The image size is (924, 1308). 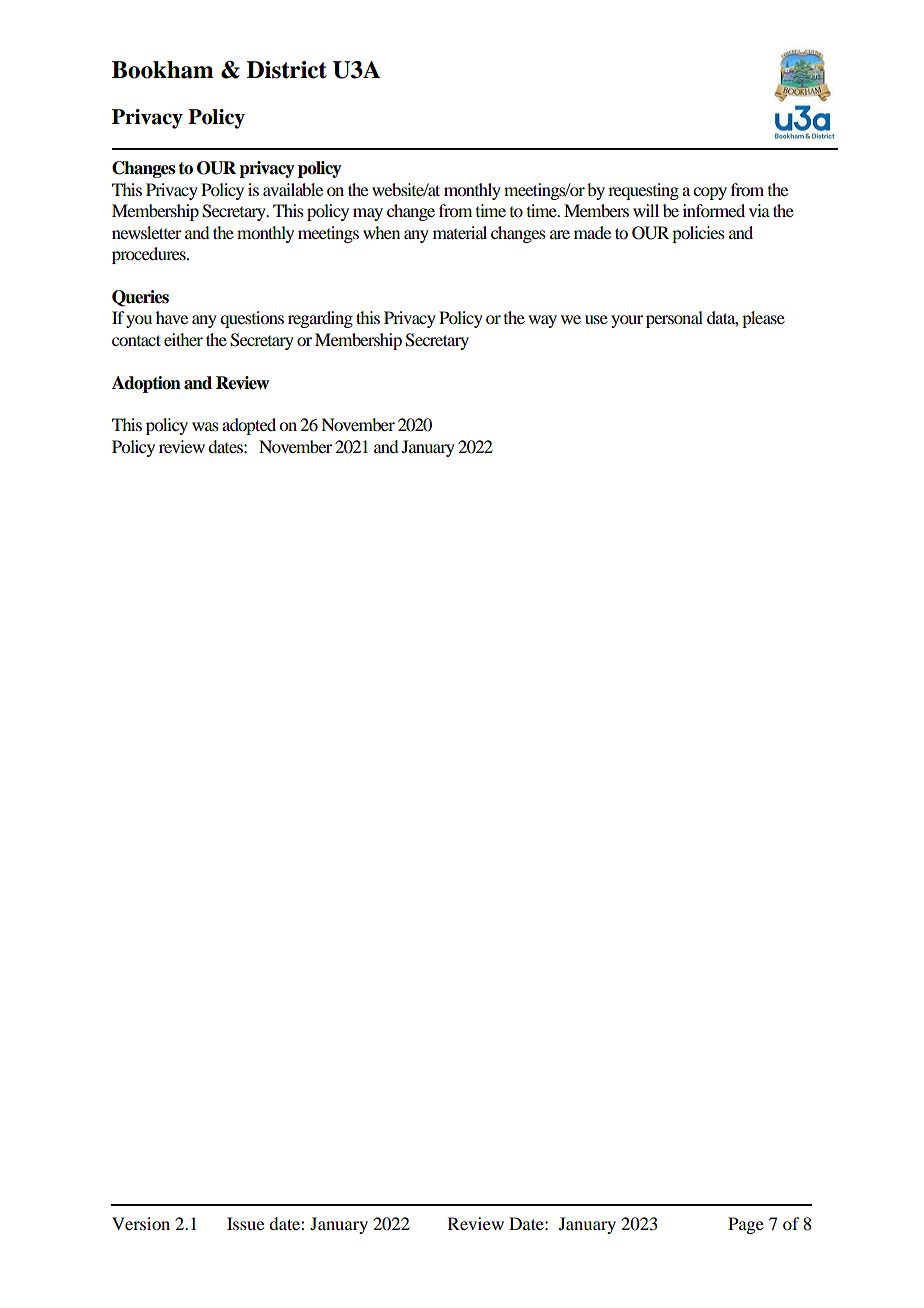 What do you see at coordinates (205, 426) in the page?
I see `was` at bounding box center [205, 426].
